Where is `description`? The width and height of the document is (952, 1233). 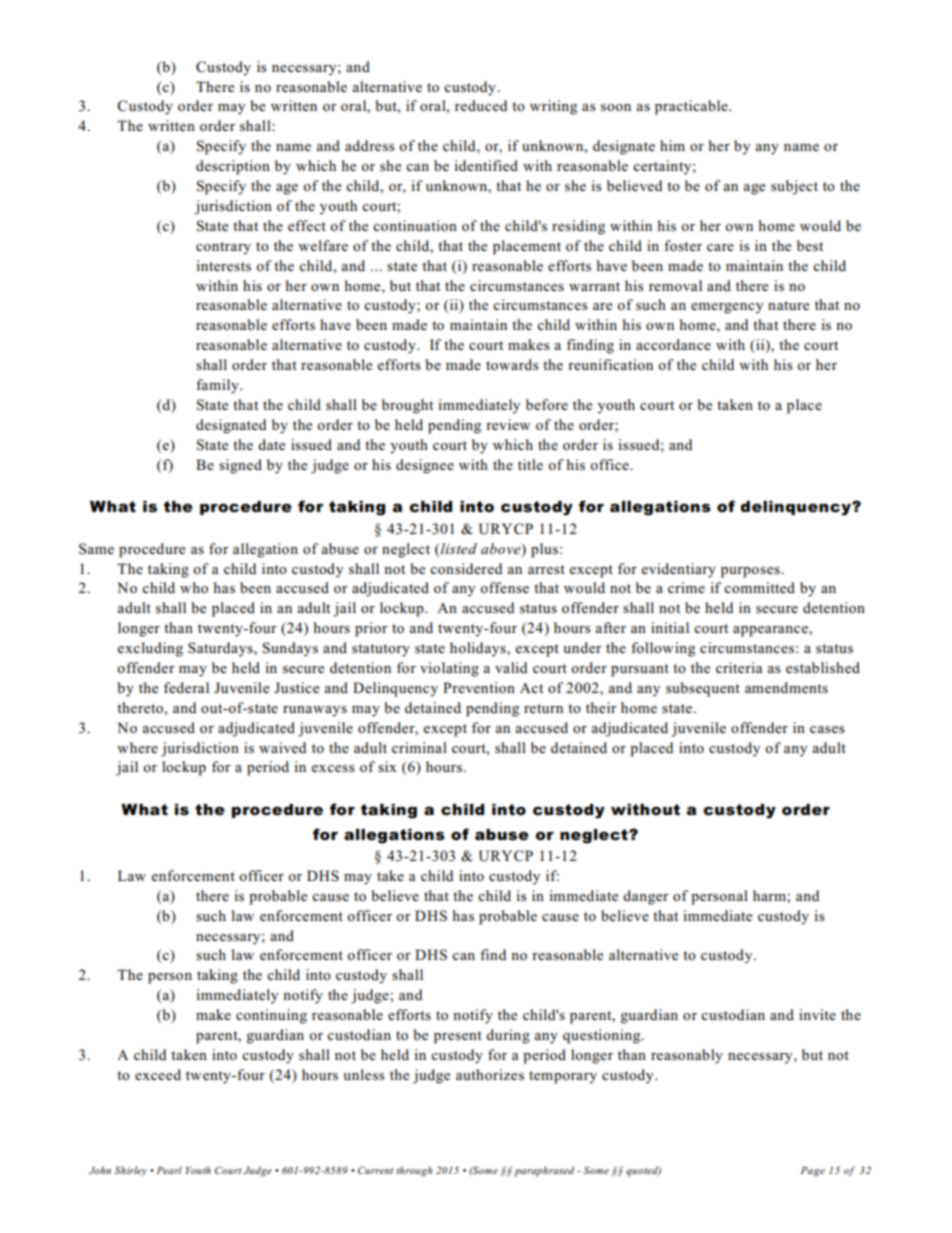 description is located at coordinates (233, 167).
